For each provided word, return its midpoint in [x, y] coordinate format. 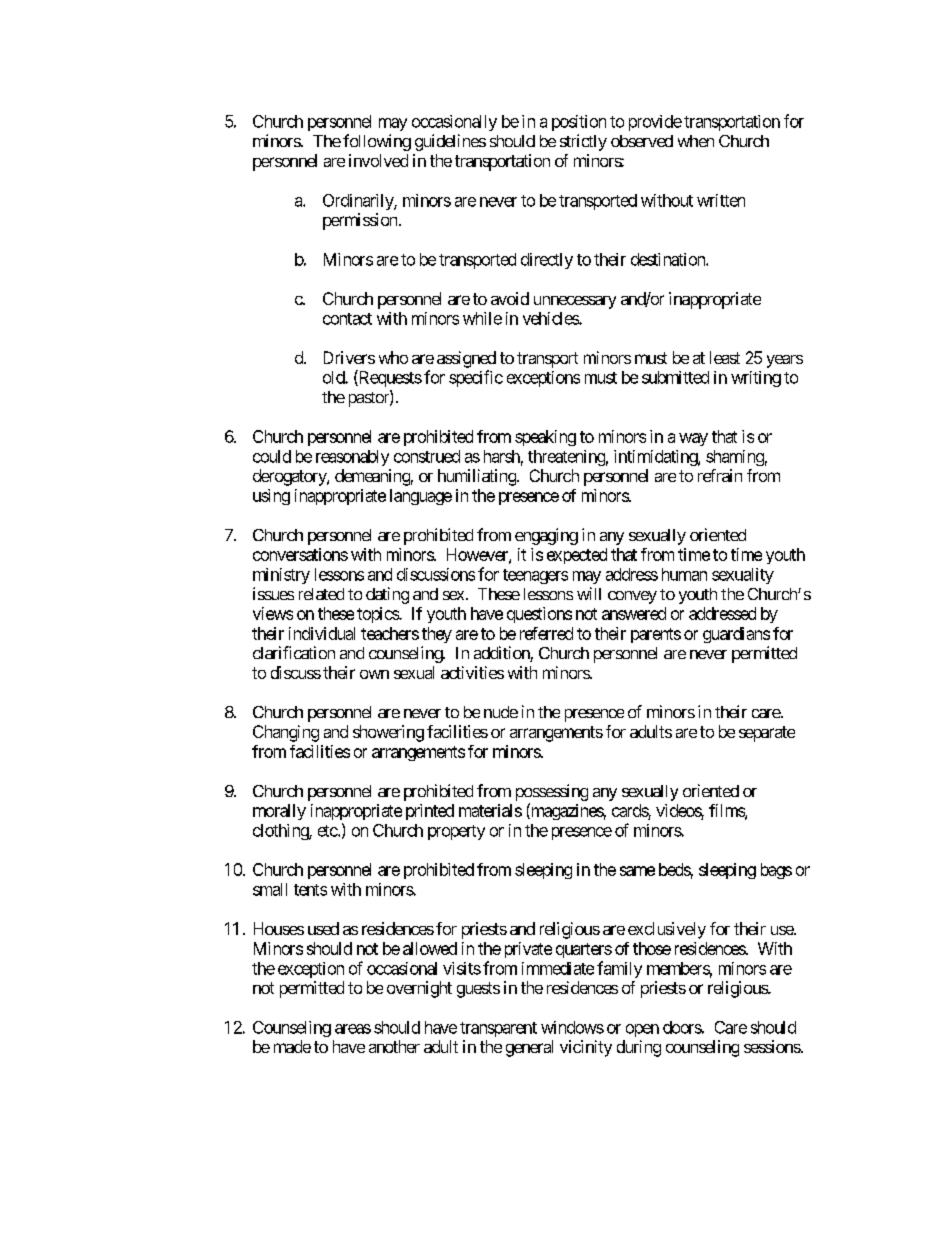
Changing [286, 733]
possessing [552, 792]
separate [767, 734]
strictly [583, 142]
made [292, 1046]
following [377, 142]
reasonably [352, 458]
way [693, 439]
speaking [545, 438]
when [696, 141]
